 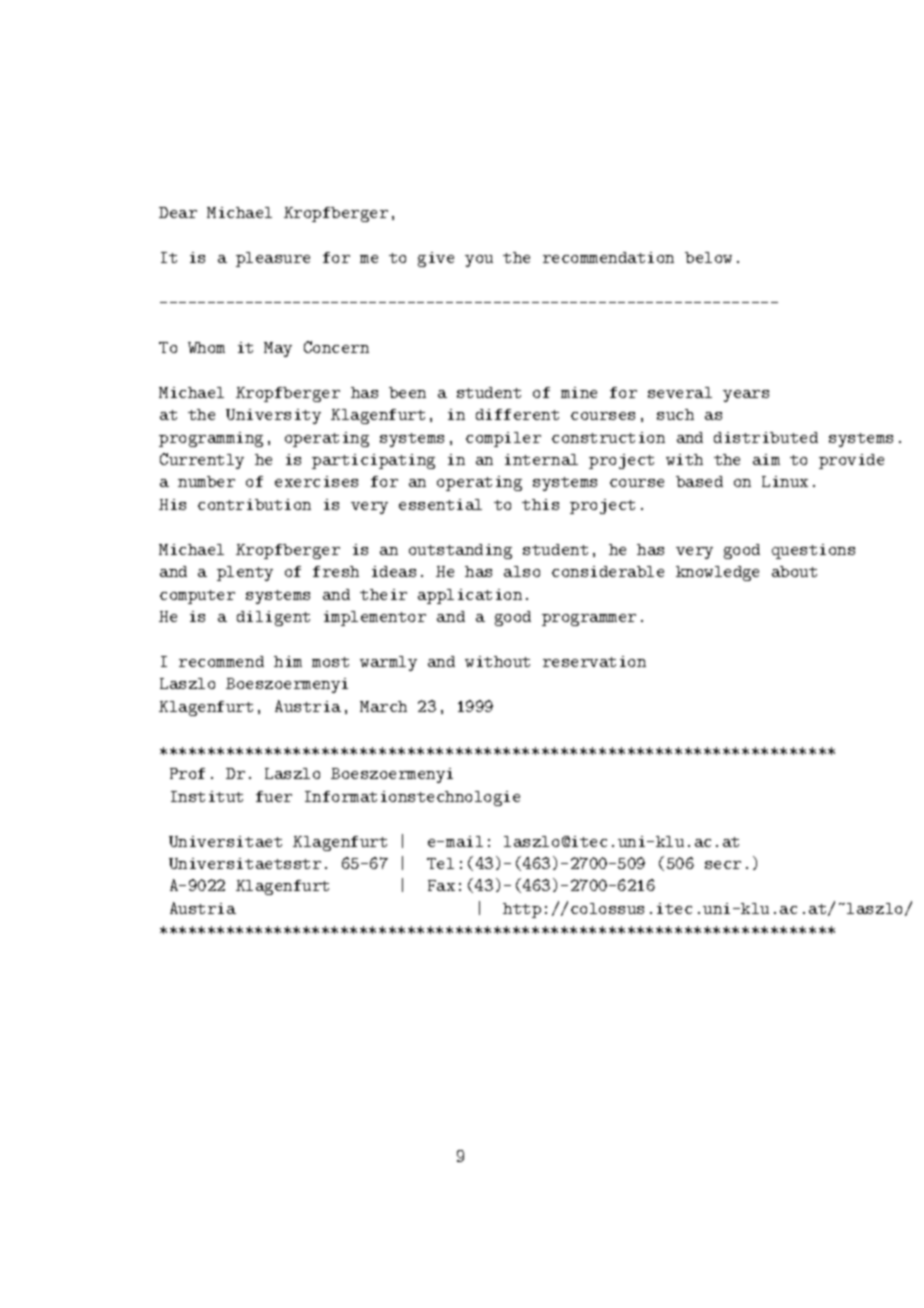 I want to click on Institut, so click(x=207, y=796).
